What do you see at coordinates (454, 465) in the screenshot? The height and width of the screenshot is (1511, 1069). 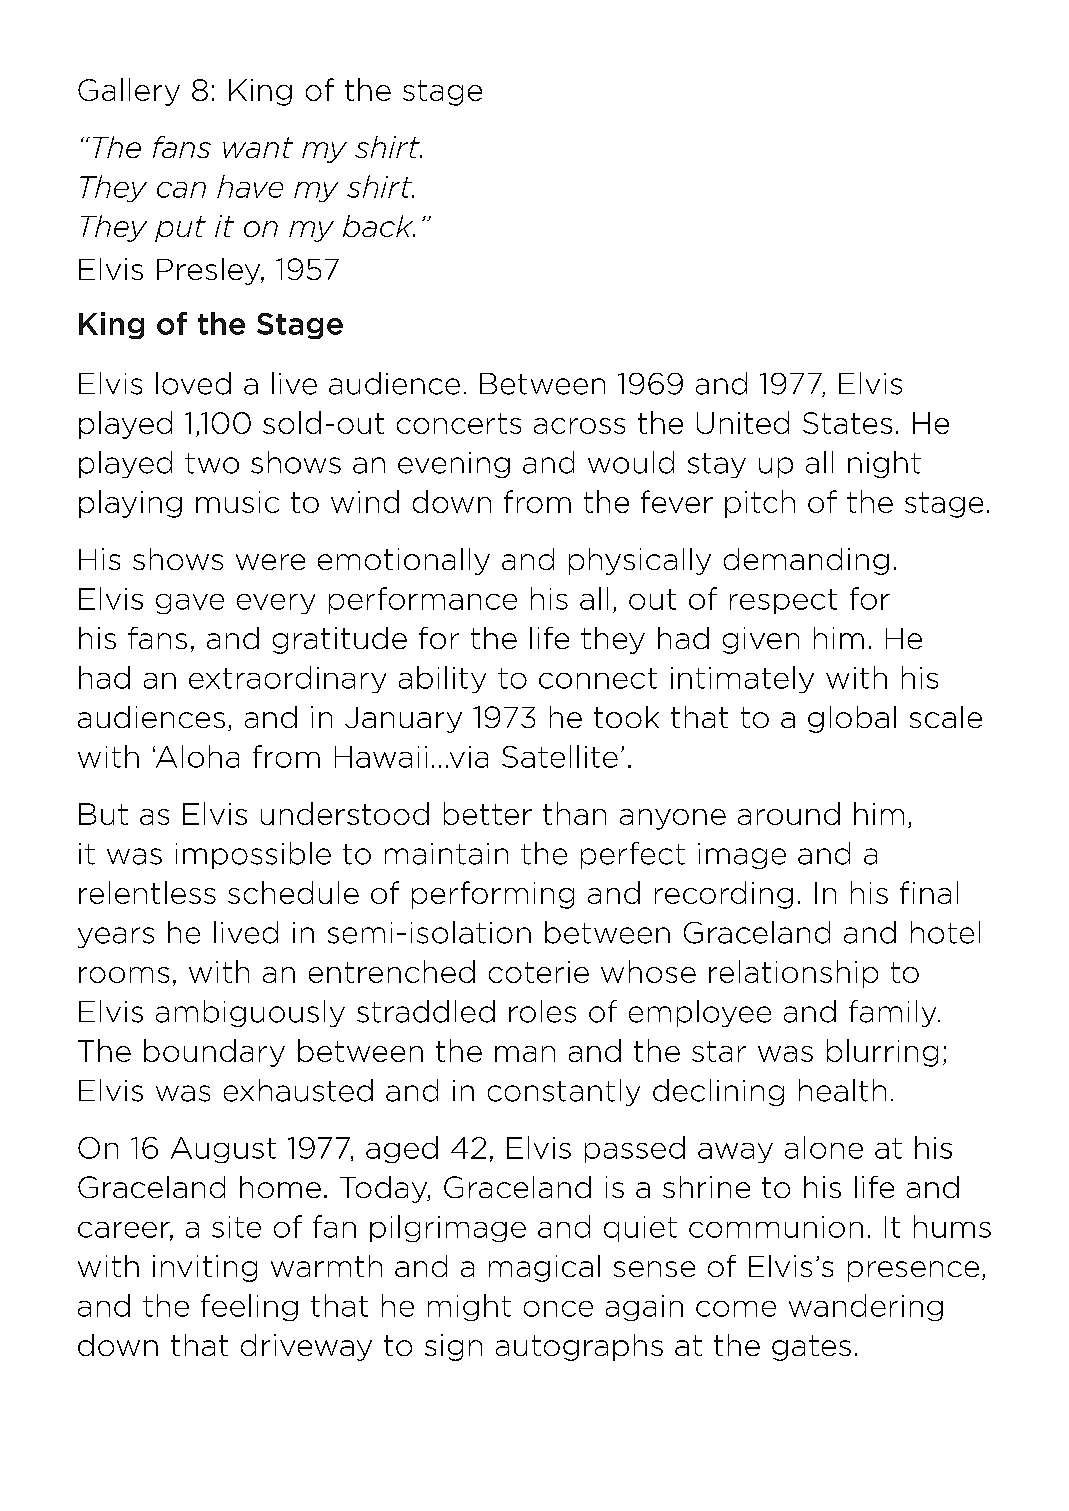 I see `evening` at bounding box center [454, 465].
